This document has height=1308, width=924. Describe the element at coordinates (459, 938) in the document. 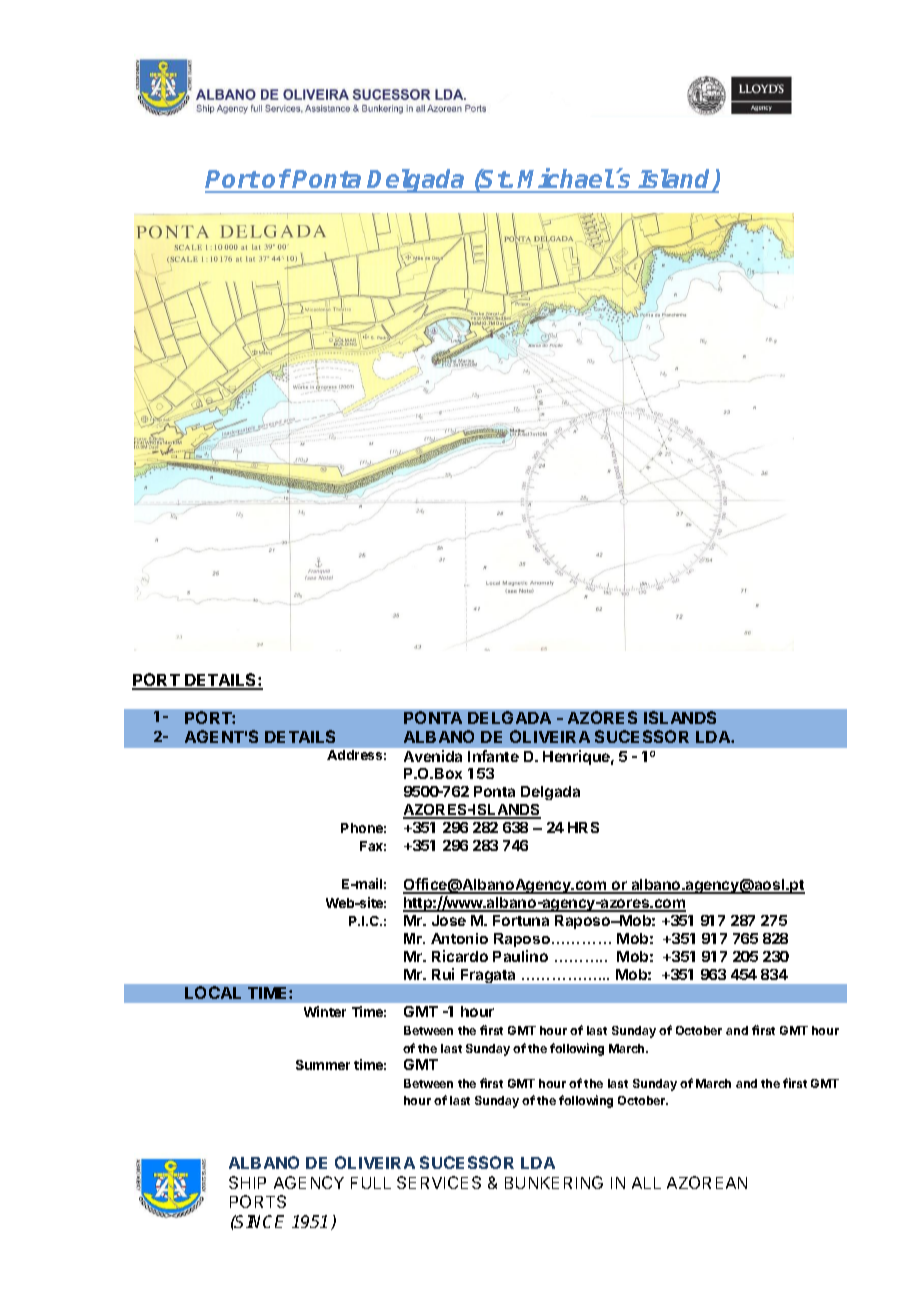

I see `Antonio` at that location.
